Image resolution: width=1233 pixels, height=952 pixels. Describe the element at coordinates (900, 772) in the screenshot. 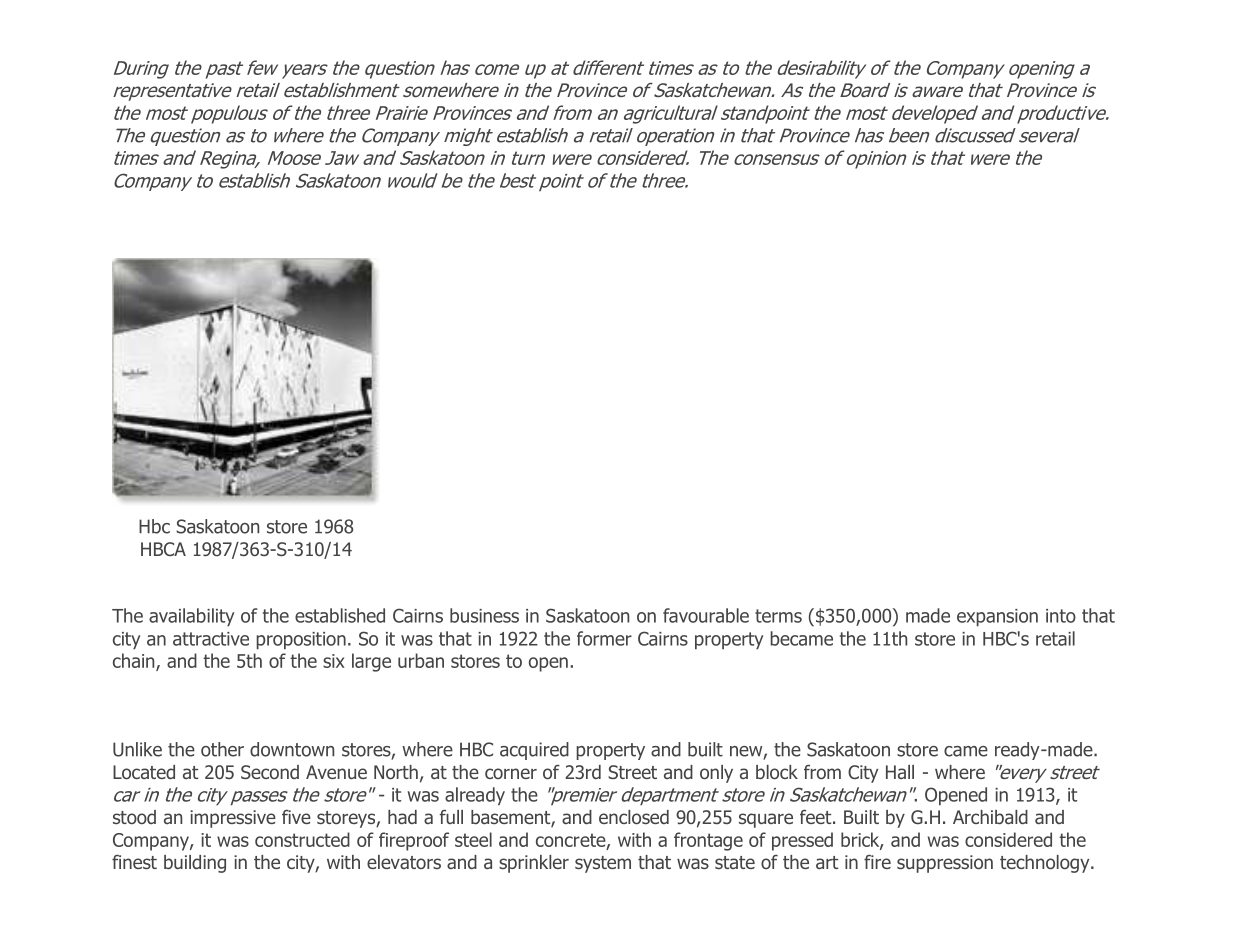

I see `Hall` at that location.
